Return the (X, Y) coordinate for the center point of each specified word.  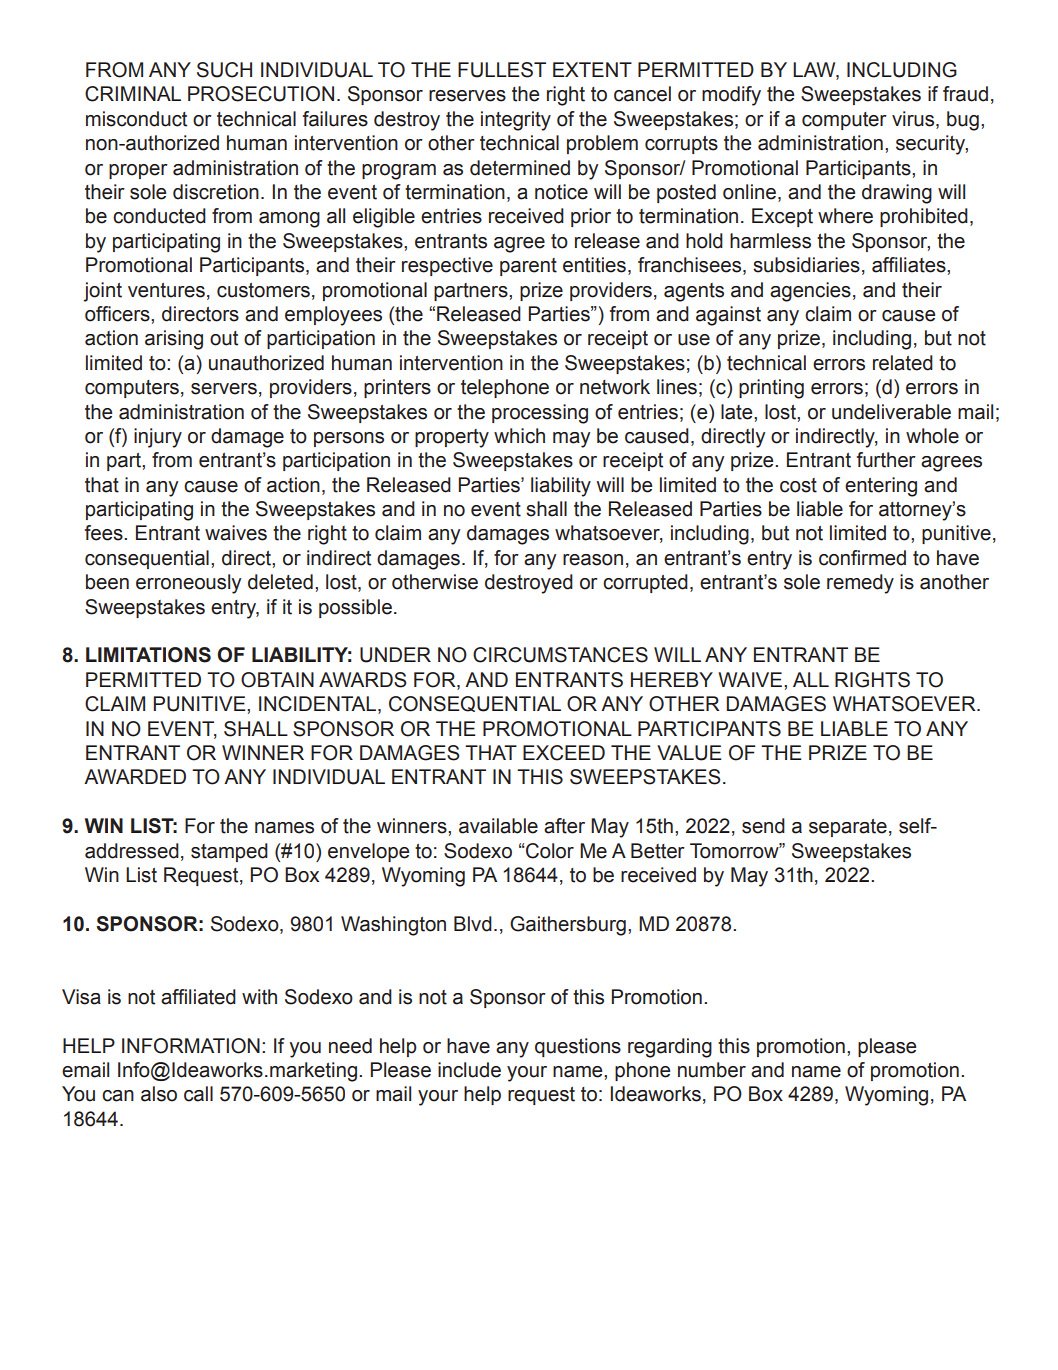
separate (848, 828)
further (886, 460)
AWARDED (135, 776)
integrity (516, 121)
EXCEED (564, 753)
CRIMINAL (133, 94)
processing (540, 414)
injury (158, 438)
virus (914, 120)
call (198, 1094)
